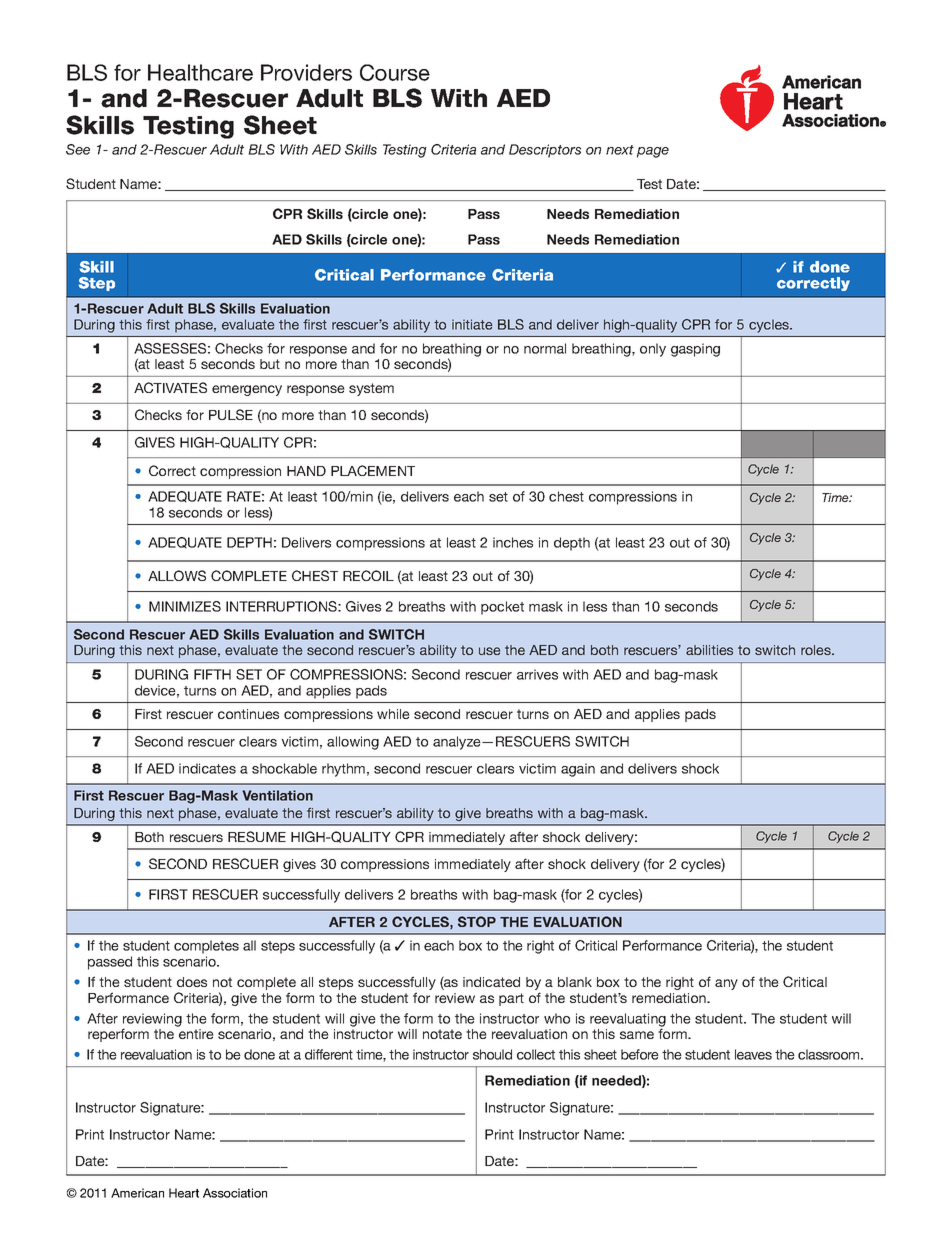 This document has width=952, height=1237. What do you see at coordinates (353, 743) in the document?
I see `allowing` at bounding box center [353, 743].
